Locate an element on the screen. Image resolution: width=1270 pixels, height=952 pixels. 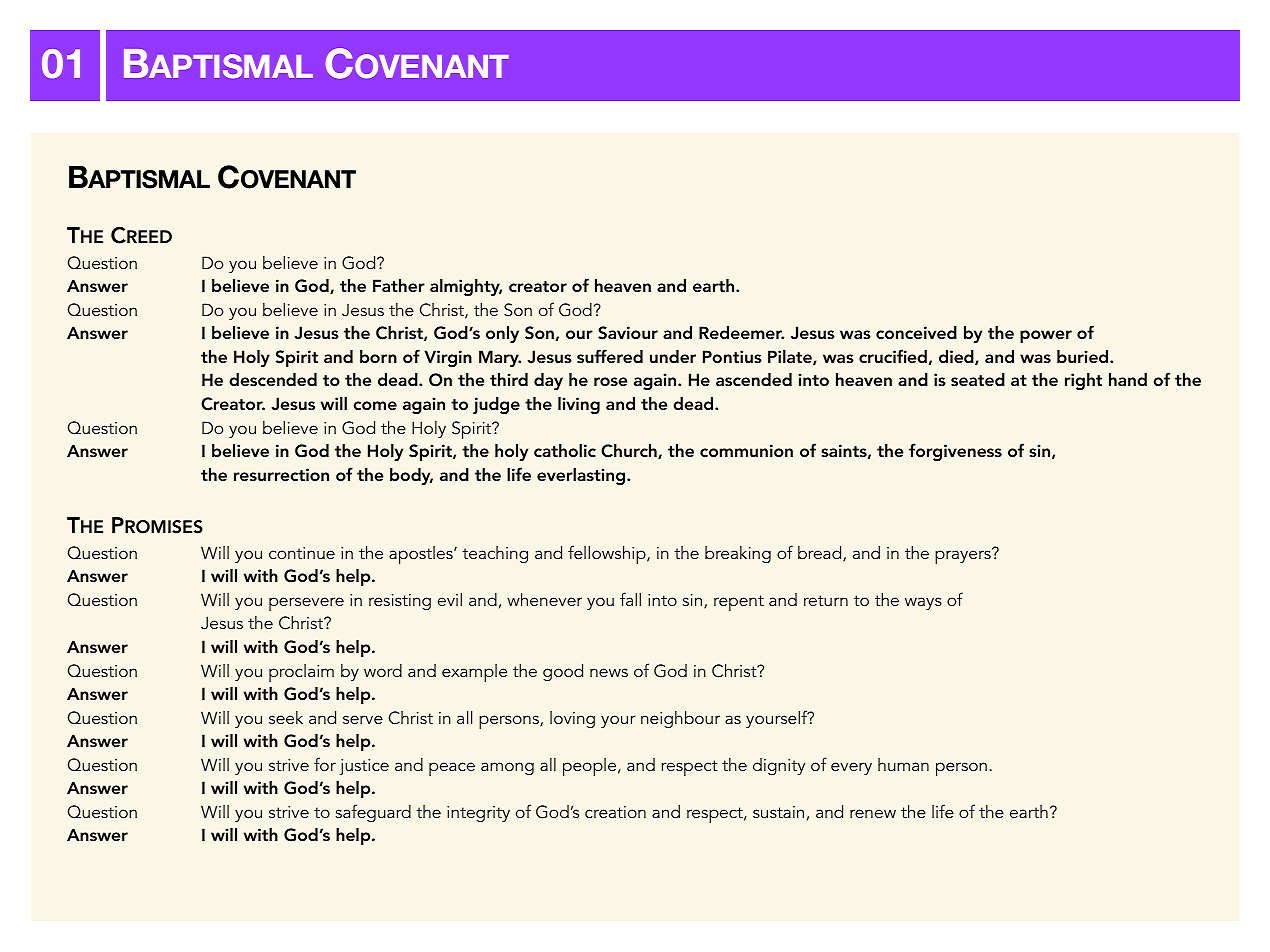
safeguard is located at coordinates (373, 813).
